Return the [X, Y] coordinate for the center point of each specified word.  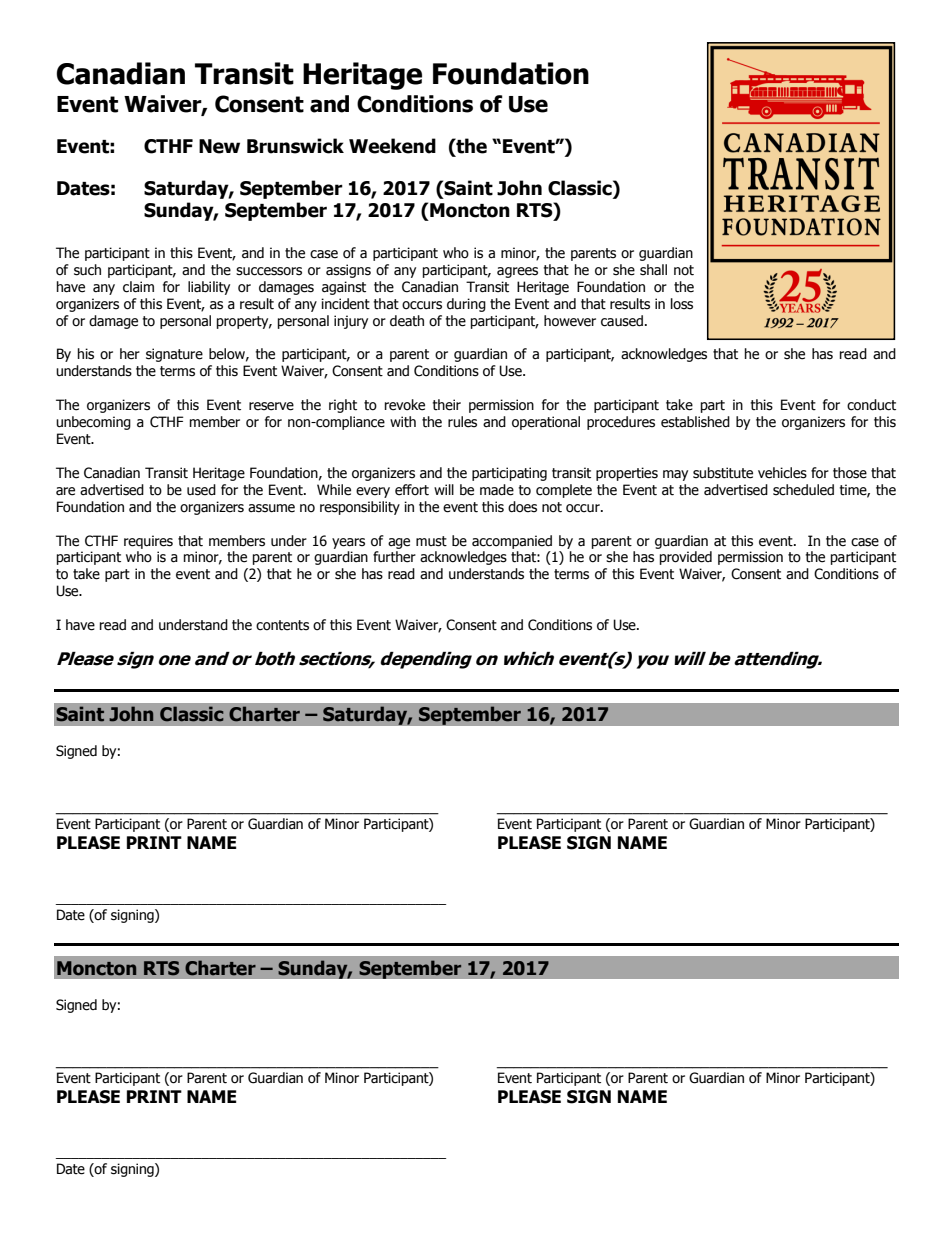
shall [653, 270]
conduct [871, 405]
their [447, 405]
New [219, 146]
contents [282, 625]
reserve [271, 406]
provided [686, 558]
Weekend [392, 146]
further [394, 557]
